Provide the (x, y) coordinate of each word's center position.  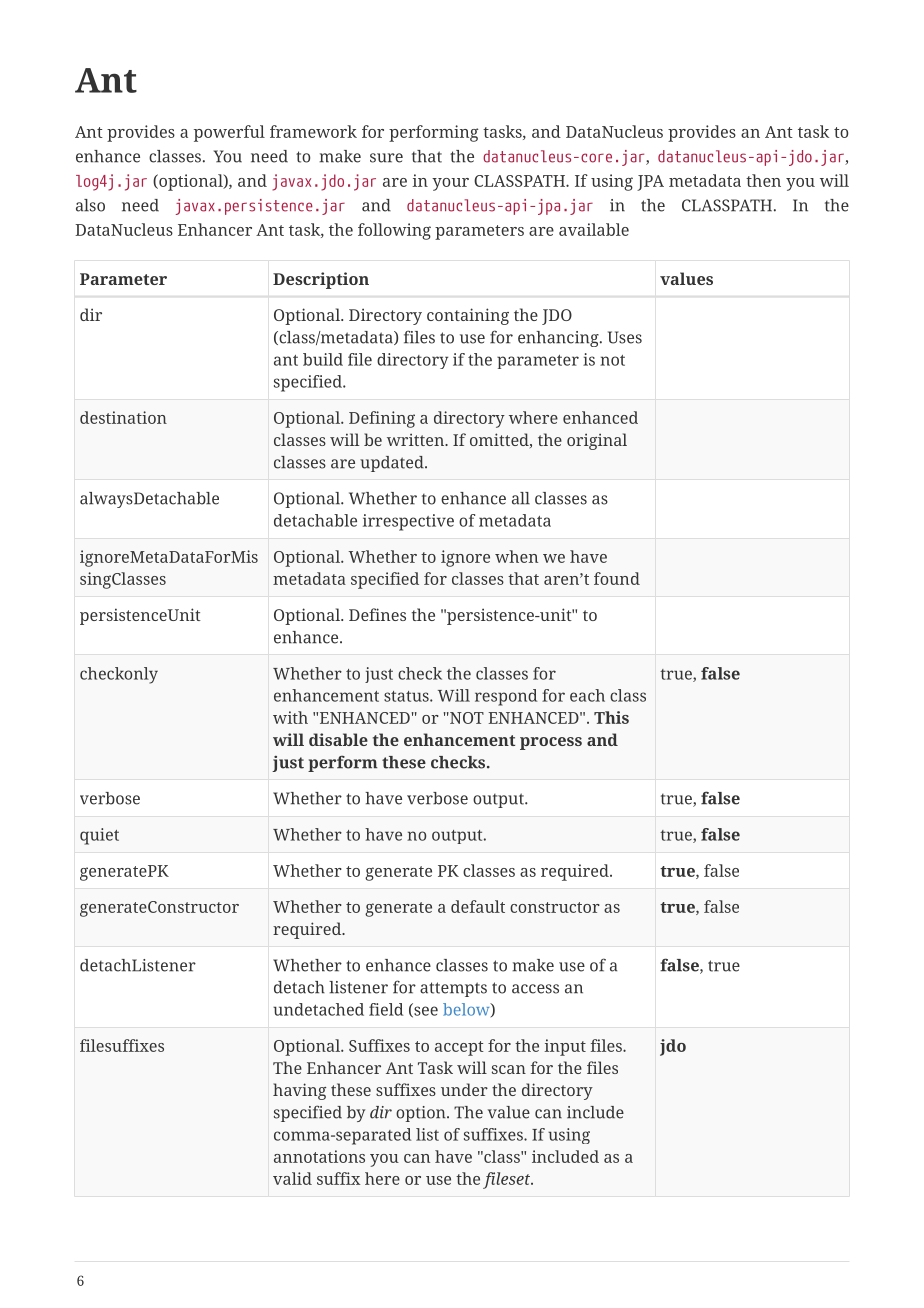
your (450, 184)
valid (292, 1178)
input (565, 1047)
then (763, 180)
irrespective (408, 522)
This (611, 717)
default (478, 906)
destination (123, 417)
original (597, 441)
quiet (99, 836)
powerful (229, 133)
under (464, 1089)
